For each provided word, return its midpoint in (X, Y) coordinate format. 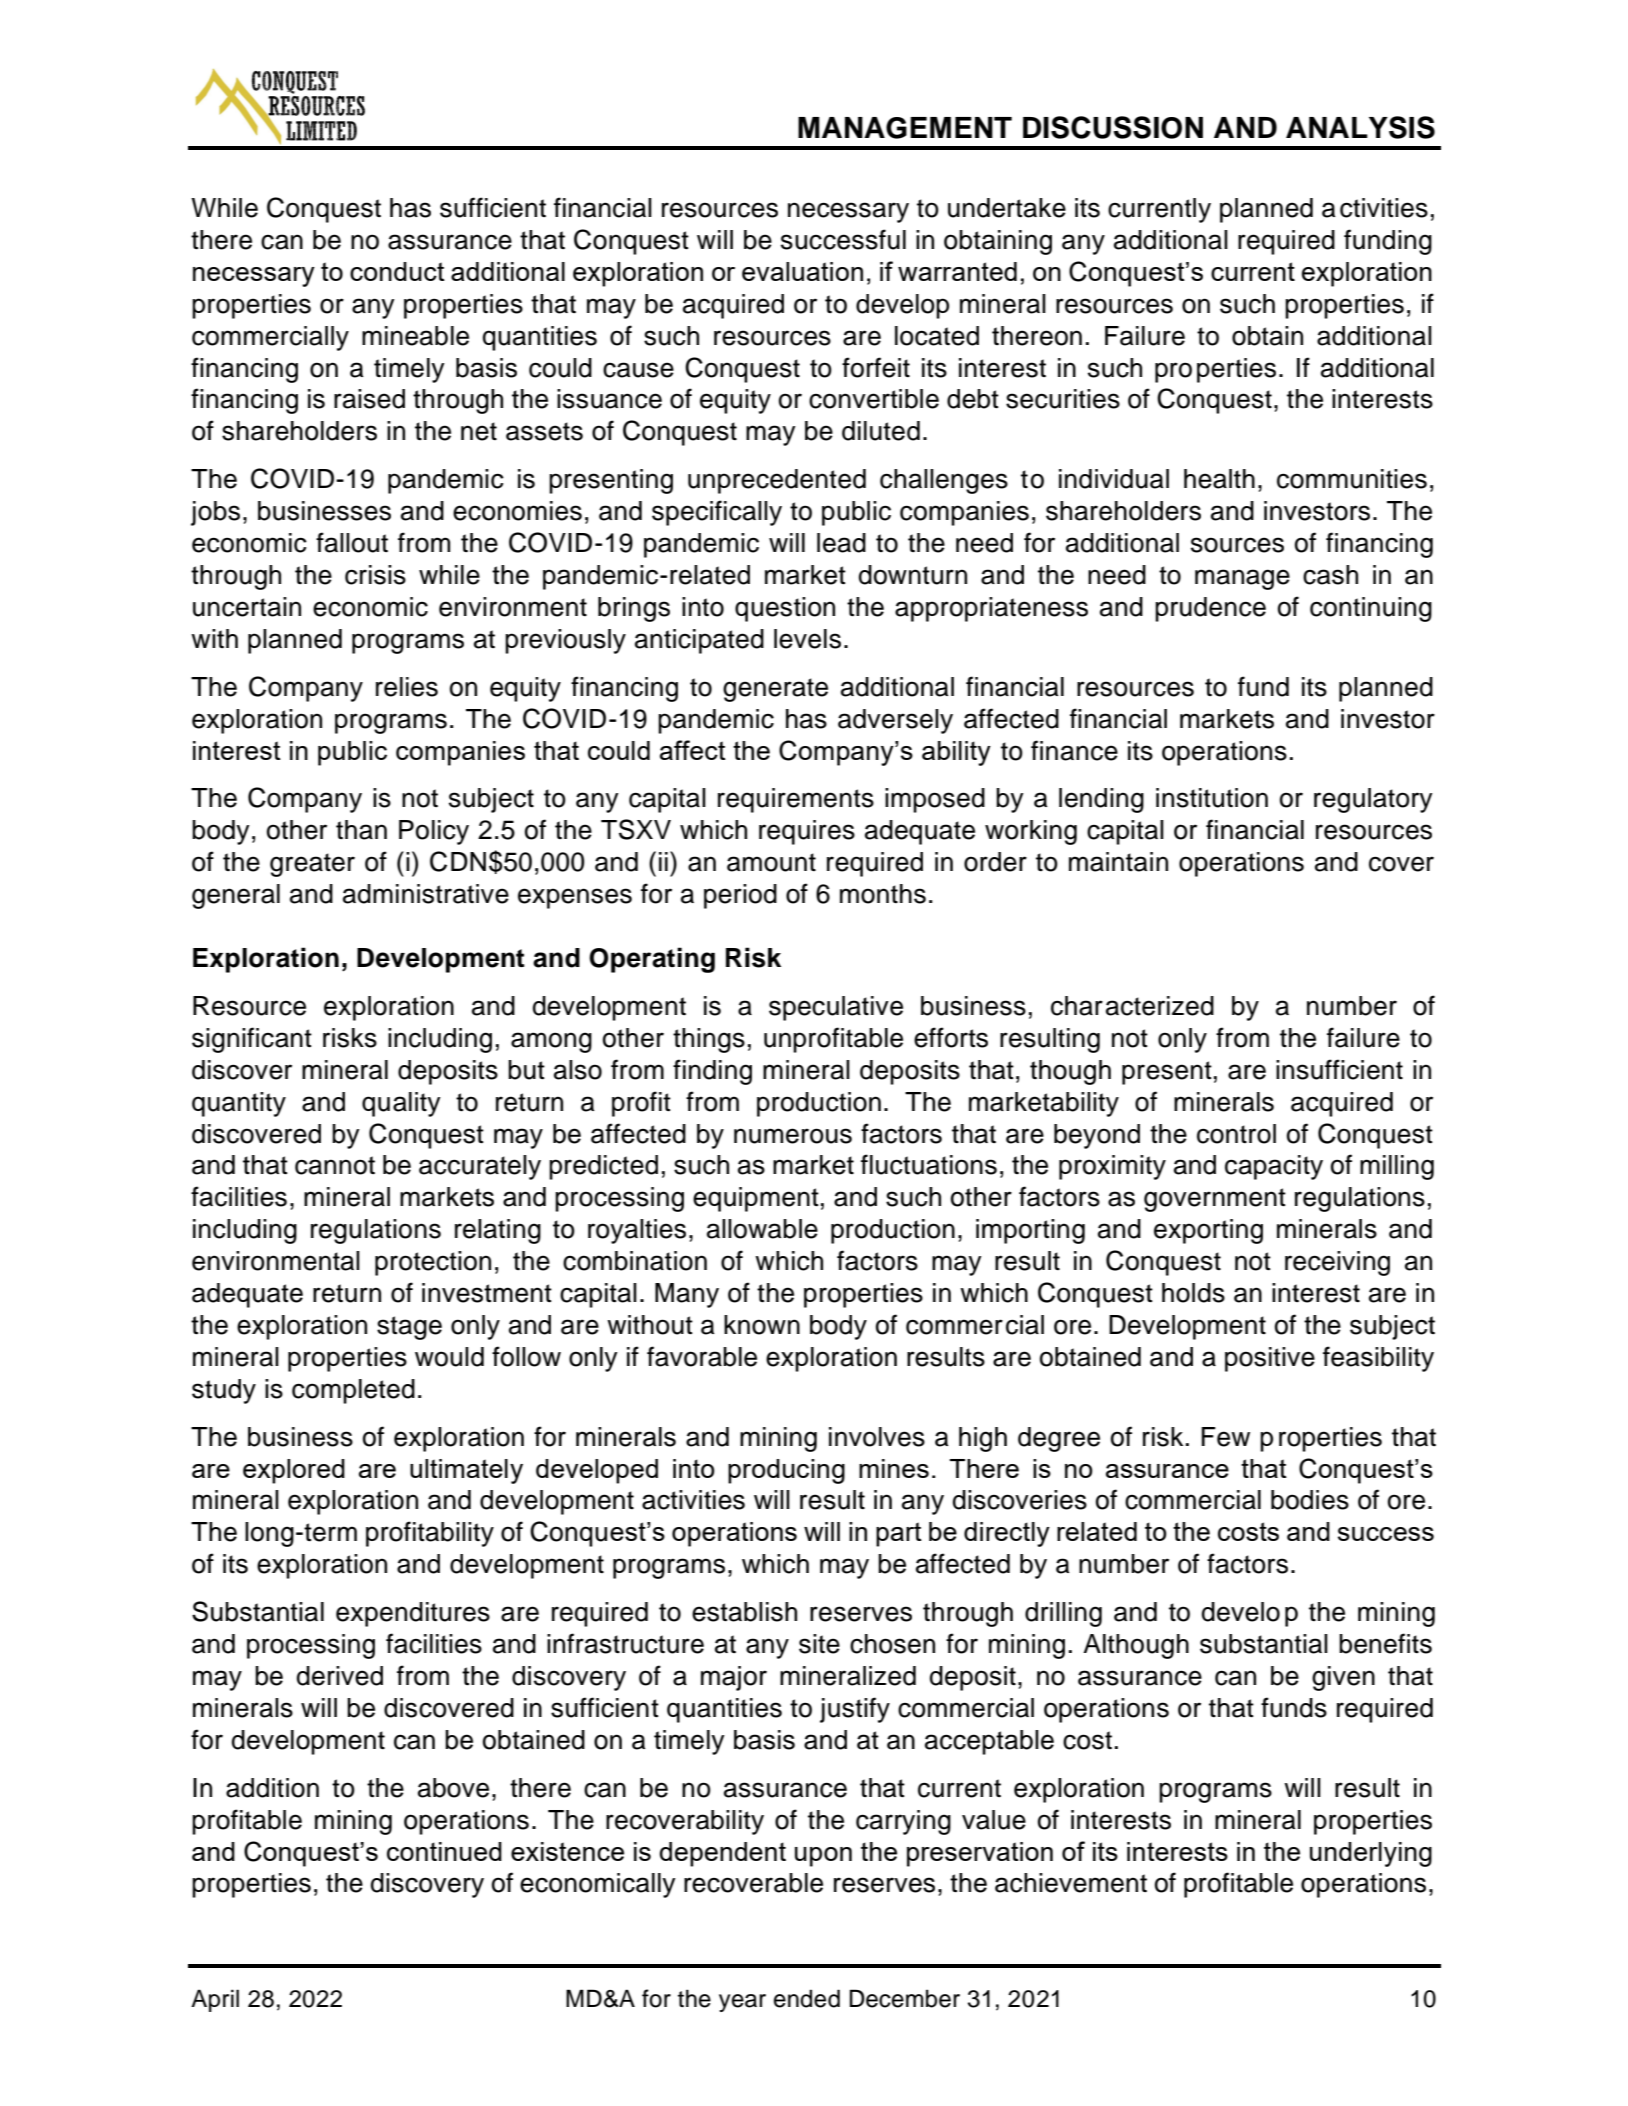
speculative (836, 1008)
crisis (375, 575)
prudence (1210, 609)
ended (807, 1998)
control (1236, 1134)
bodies (1310, 1500)
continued (444, 1851)
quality (401, 1104)
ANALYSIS (1360, 127)
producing (786, 1471)
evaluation (802, 271)
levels (807, 639)
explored (294, 1471)
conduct (397, 271)
